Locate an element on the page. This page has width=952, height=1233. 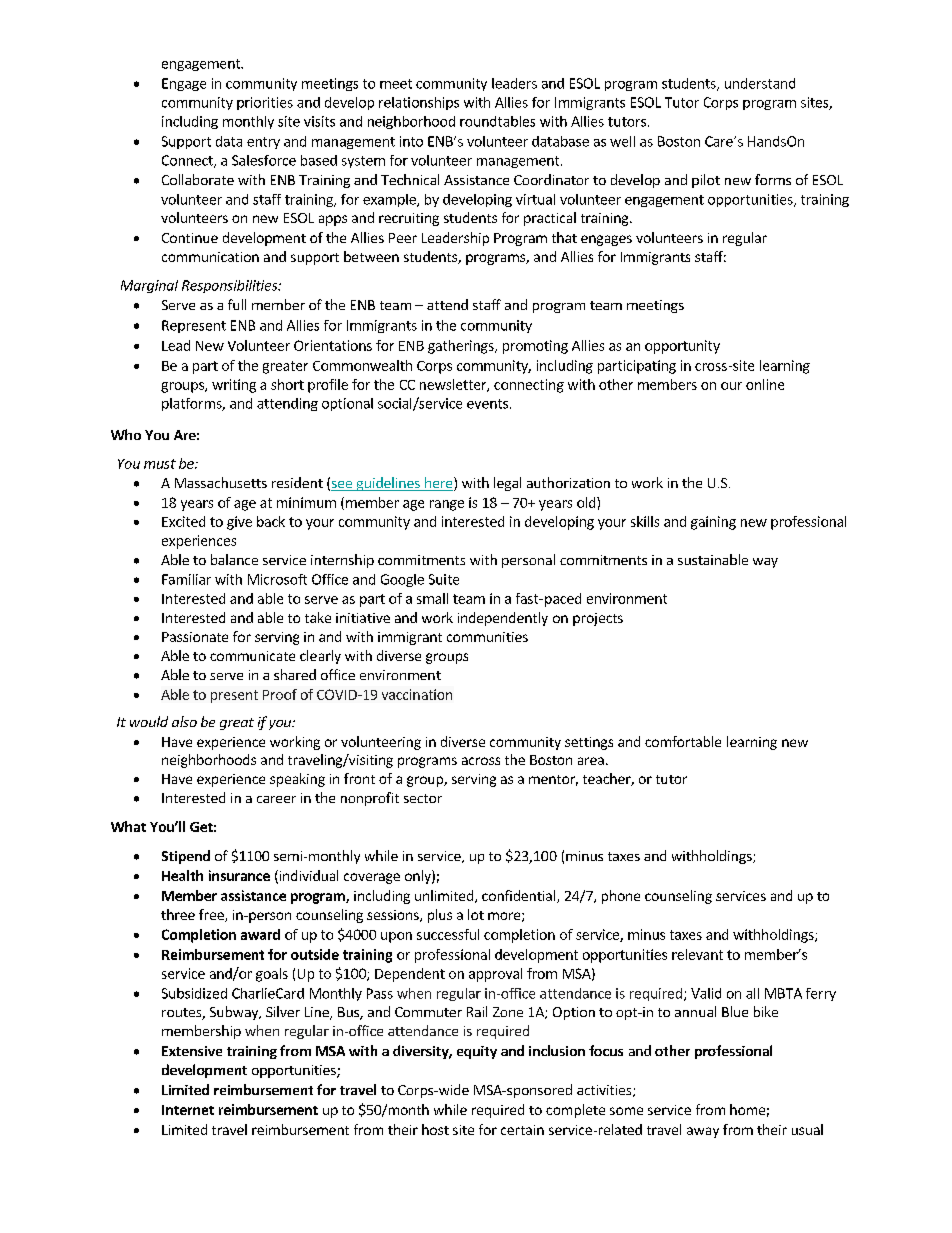
understand is located at coordinates (760, 83).
